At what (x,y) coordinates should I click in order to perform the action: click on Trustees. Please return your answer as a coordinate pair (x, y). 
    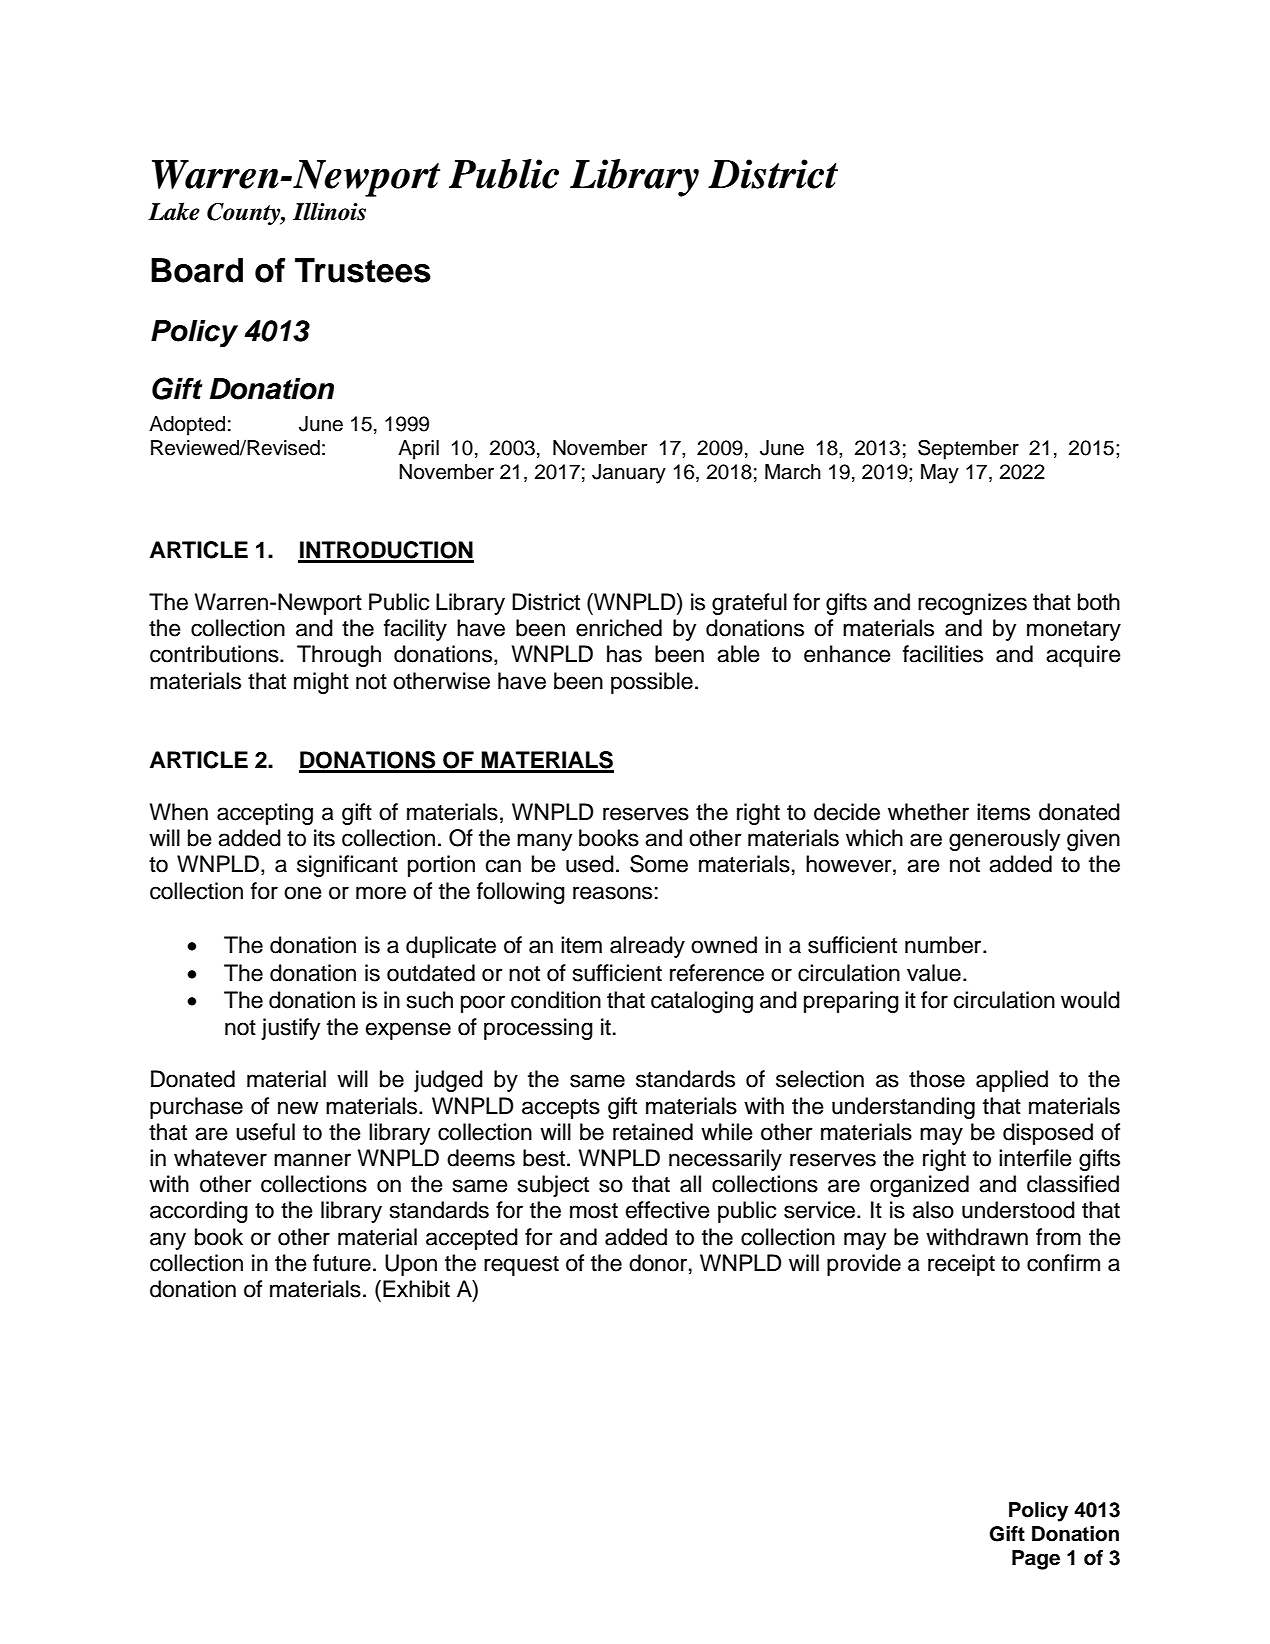
    Looking at the image, I should click on (363, 270).
